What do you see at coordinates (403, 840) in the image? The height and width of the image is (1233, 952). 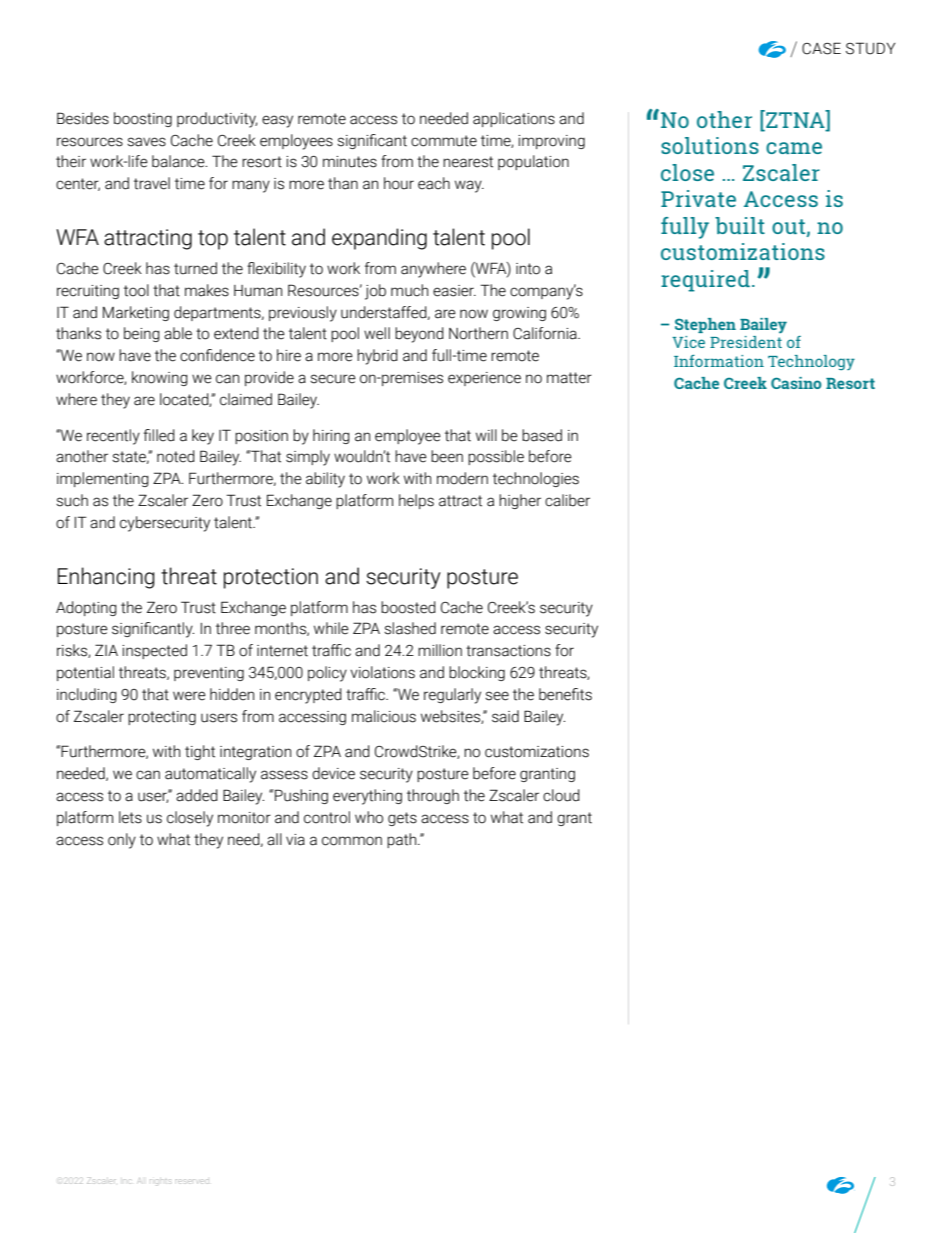 I see `path` at bounding box center [403, 840].
